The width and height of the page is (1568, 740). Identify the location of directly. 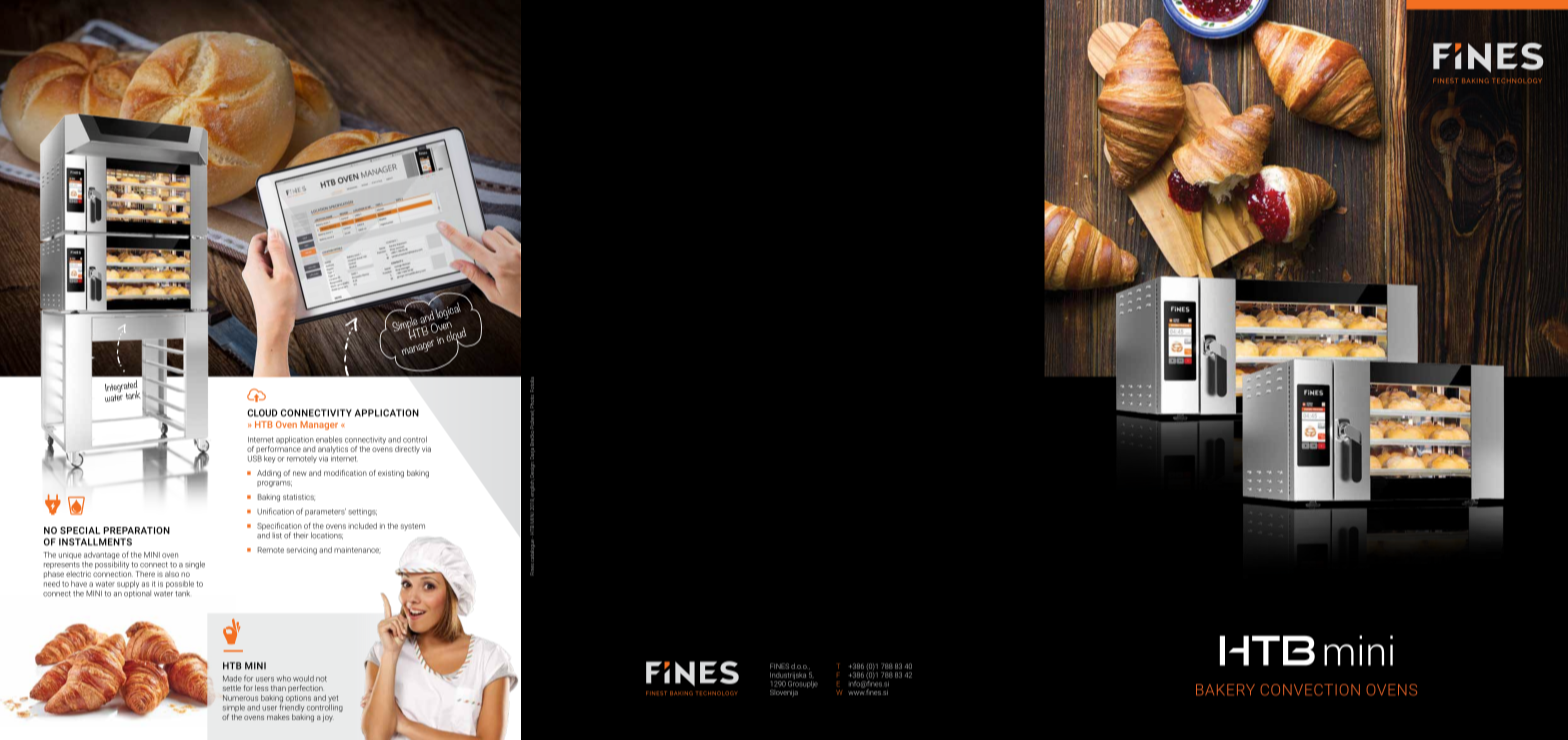
(407, 450).
